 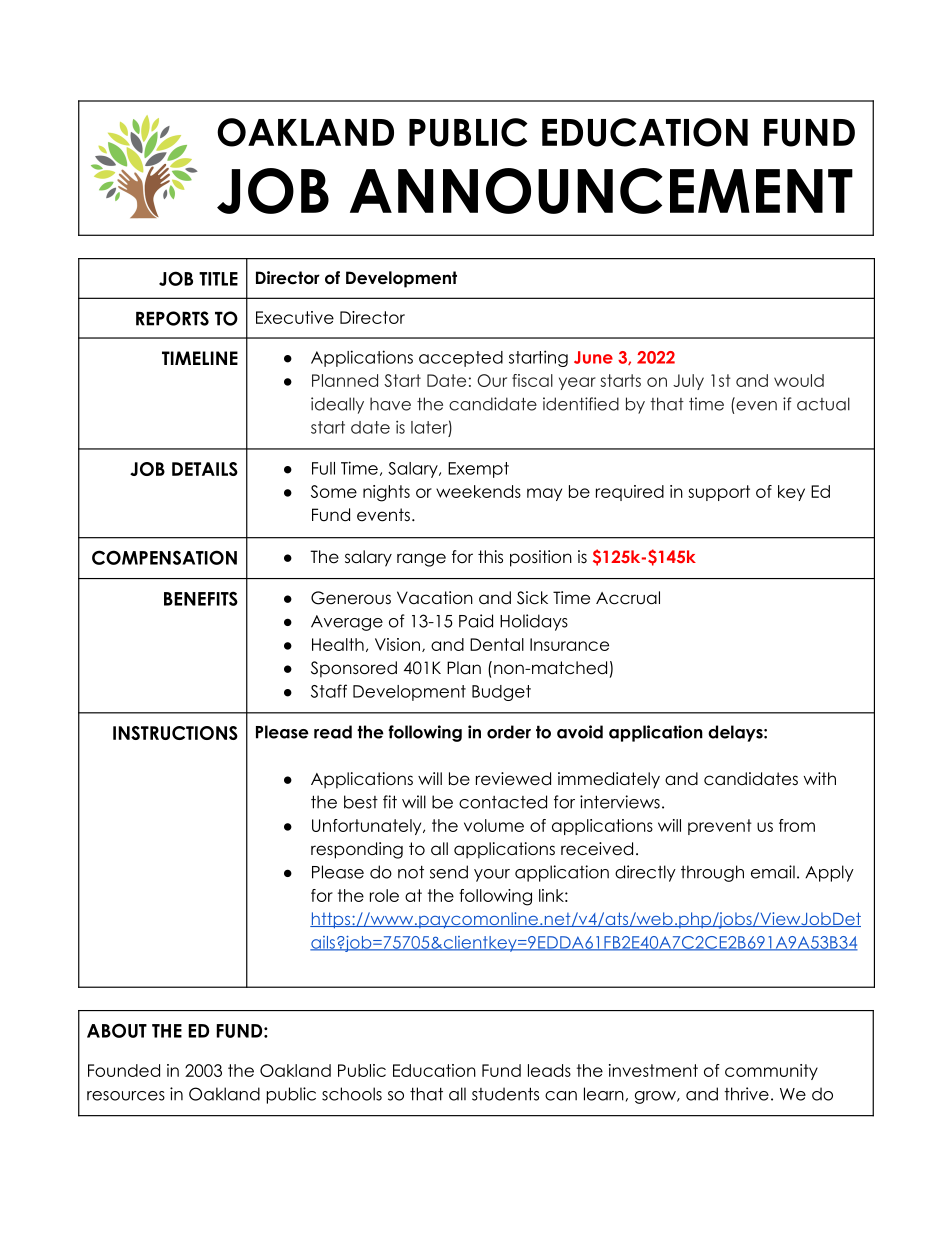 What do you see at coordinates (505, 1094) in the document?
I see `students` at bounding box center [505, 1094].
